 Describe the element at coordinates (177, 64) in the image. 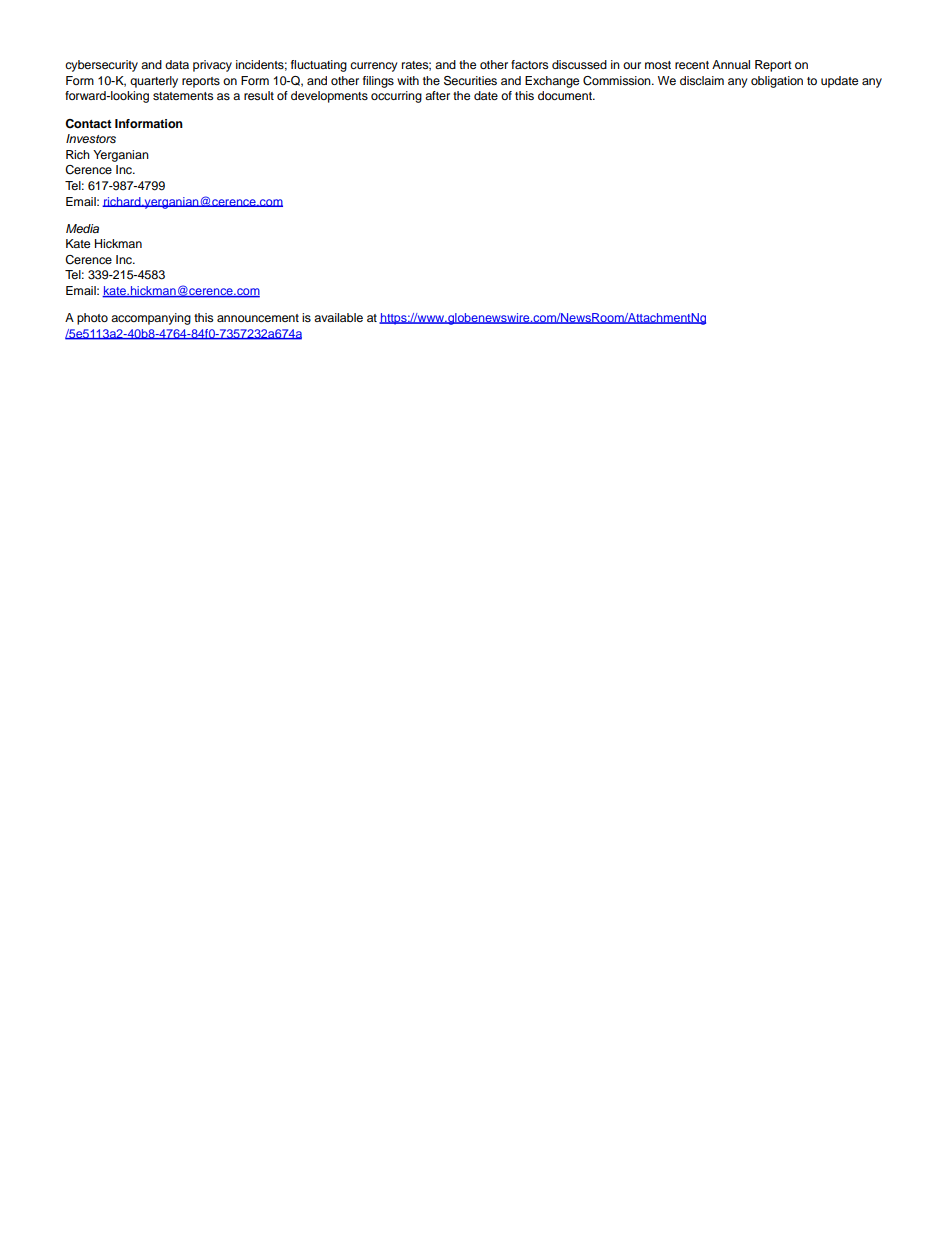

I see `data` at that location.
